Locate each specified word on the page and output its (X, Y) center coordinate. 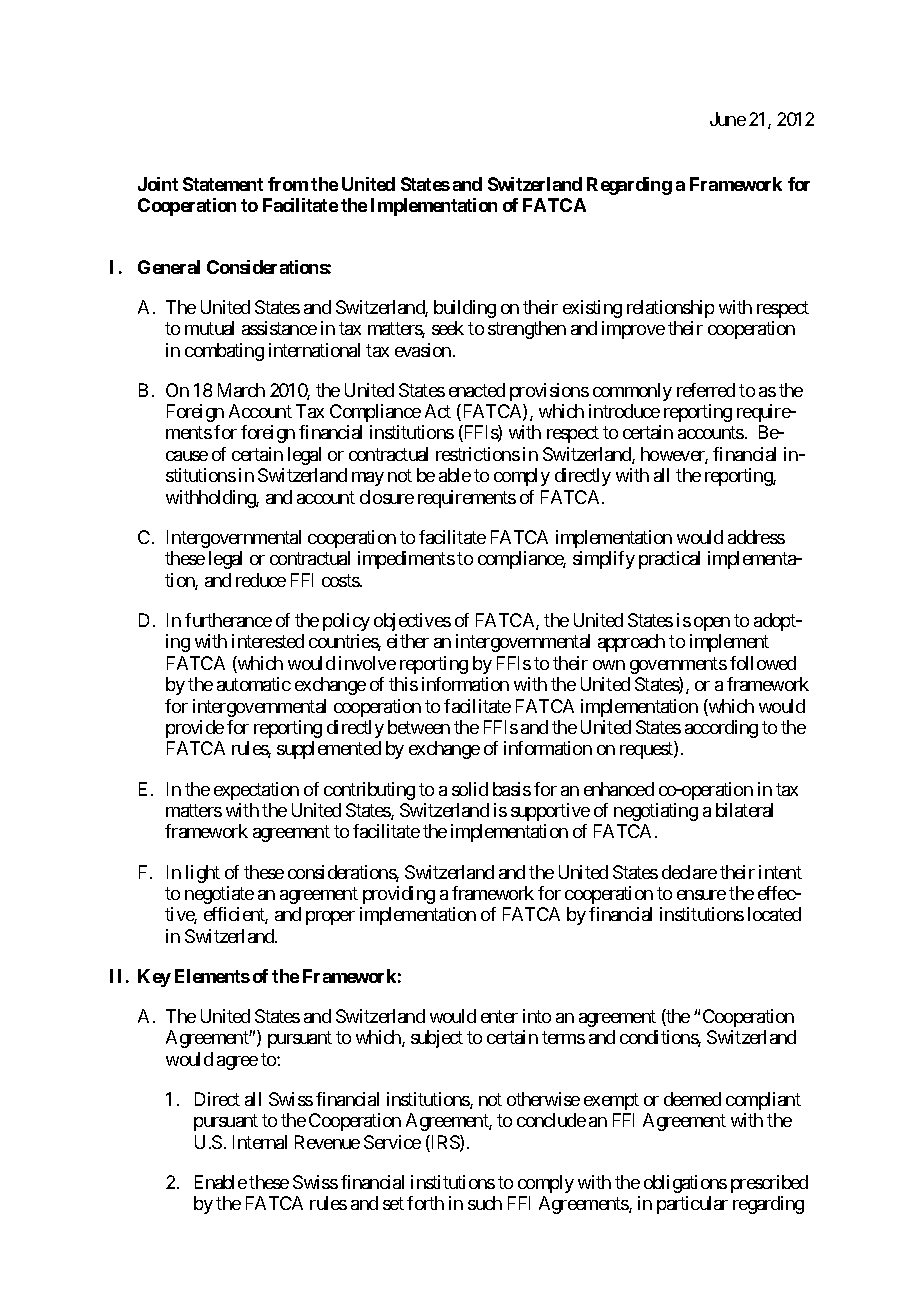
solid (470, 789)
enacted (477, 390)
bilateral (744, 810)
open (712, 624)
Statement (223, 184)
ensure (701, 895)
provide (195, 729)
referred (706, 390)
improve (633, 330)
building (465, 309)
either (408, 641)
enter (499, 1016)
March (241, 390)
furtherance (228, 620)
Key (154, 978)
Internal (260, 1142)
